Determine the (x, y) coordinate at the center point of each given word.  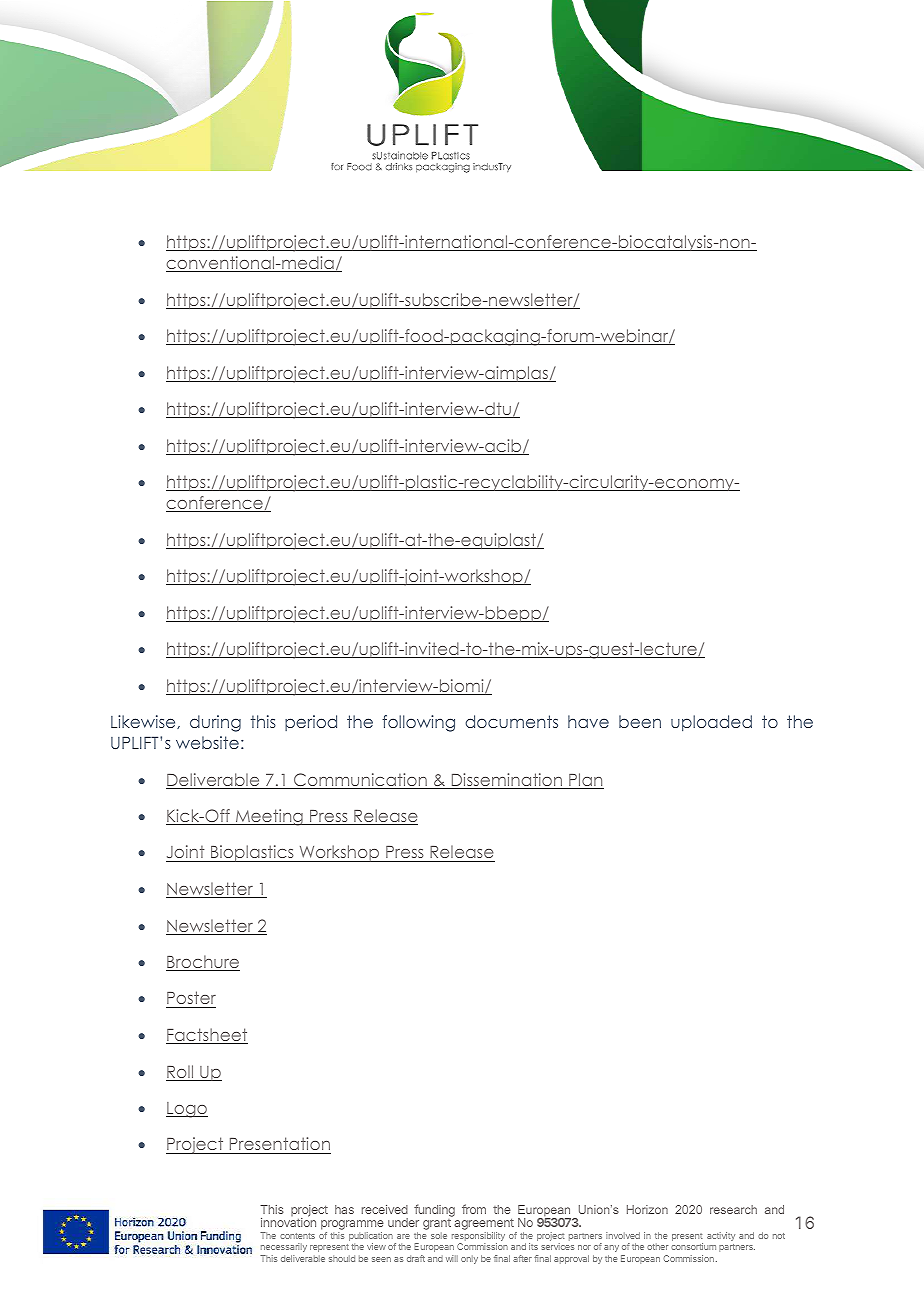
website (207, 742)
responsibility (478, 1238)
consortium (693, 1246)
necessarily (284, 1247)
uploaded (711, 723)
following (418, 723)
